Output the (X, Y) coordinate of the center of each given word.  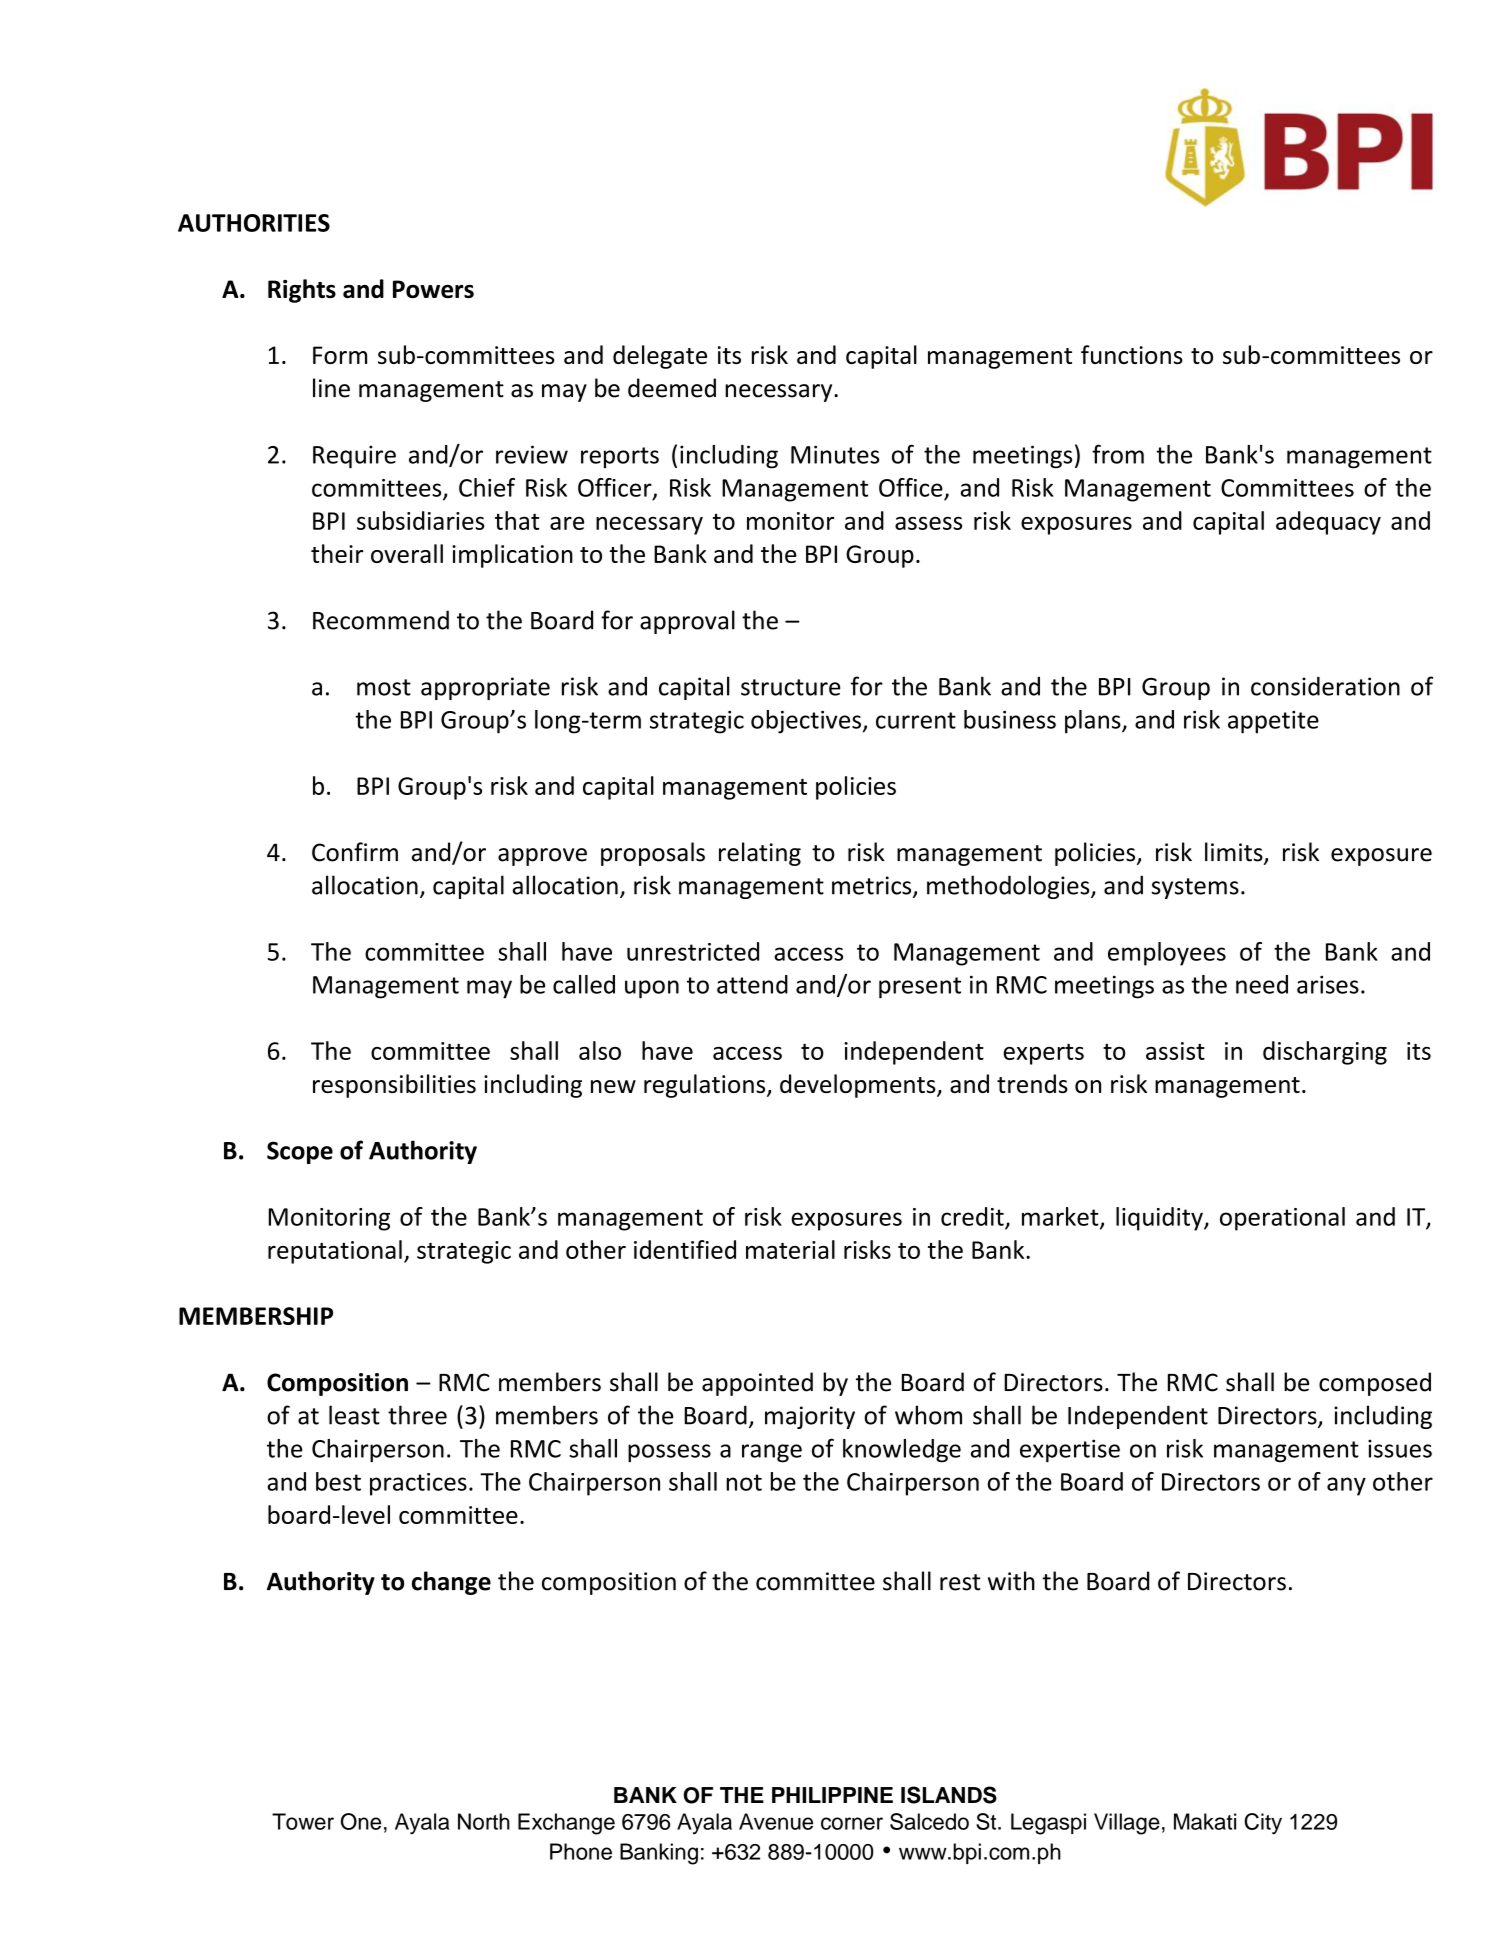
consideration (1325, 686)
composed (1375, 1384)
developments (859, 1086)
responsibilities (394, 1086)
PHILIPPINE (832, 1795)
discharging (1325, 1053)
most (384, 687)
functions (1132, 354)
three (417, 1415)
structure (791, 687)
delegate (660, 357)
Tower (303, 1821)
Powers (433, 289)
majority (810, 1417)
